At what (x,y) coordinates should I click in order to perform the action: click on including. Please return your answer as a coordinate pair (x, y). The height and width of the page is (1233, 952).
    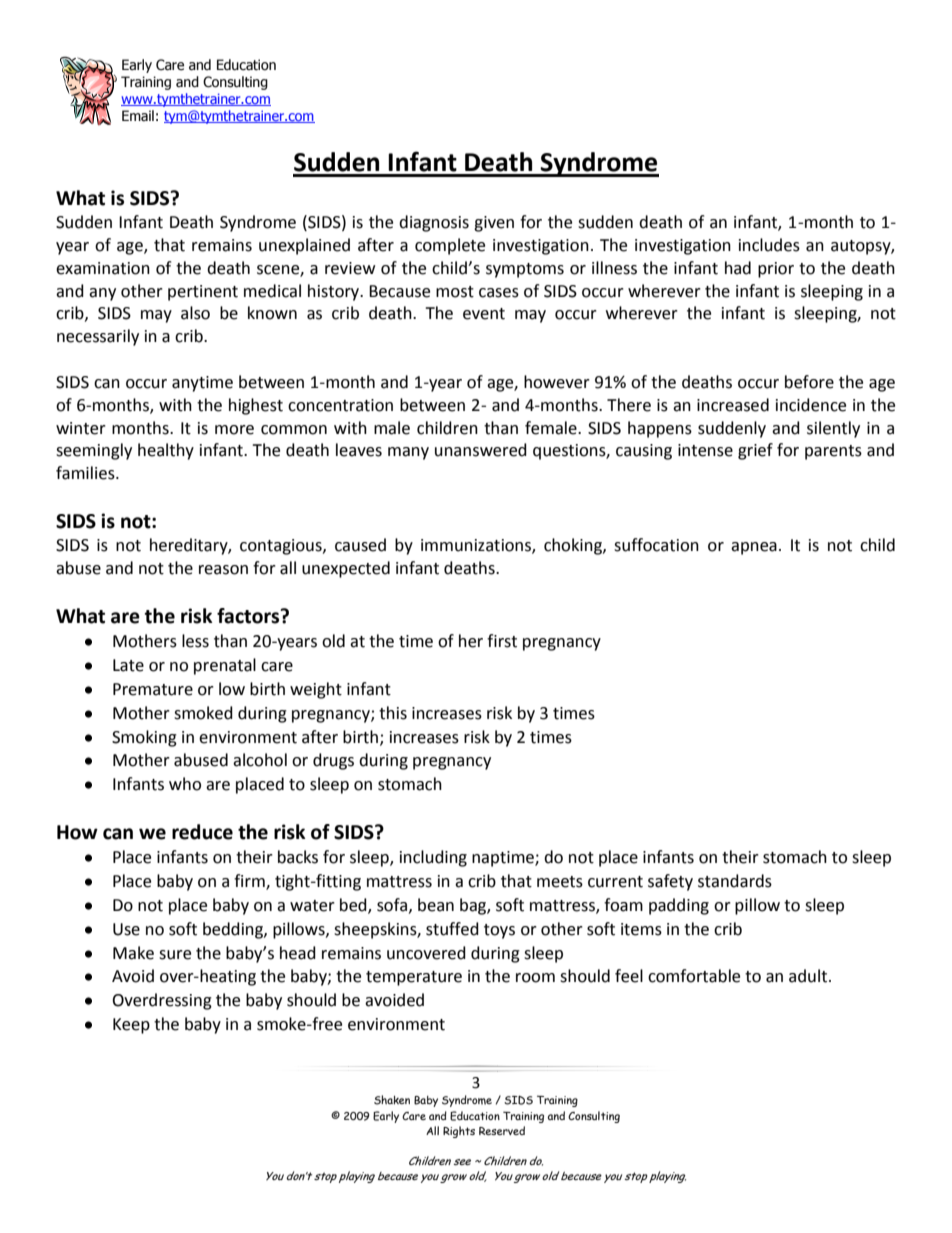
    Looking at the image, I should click on (433, 858).
